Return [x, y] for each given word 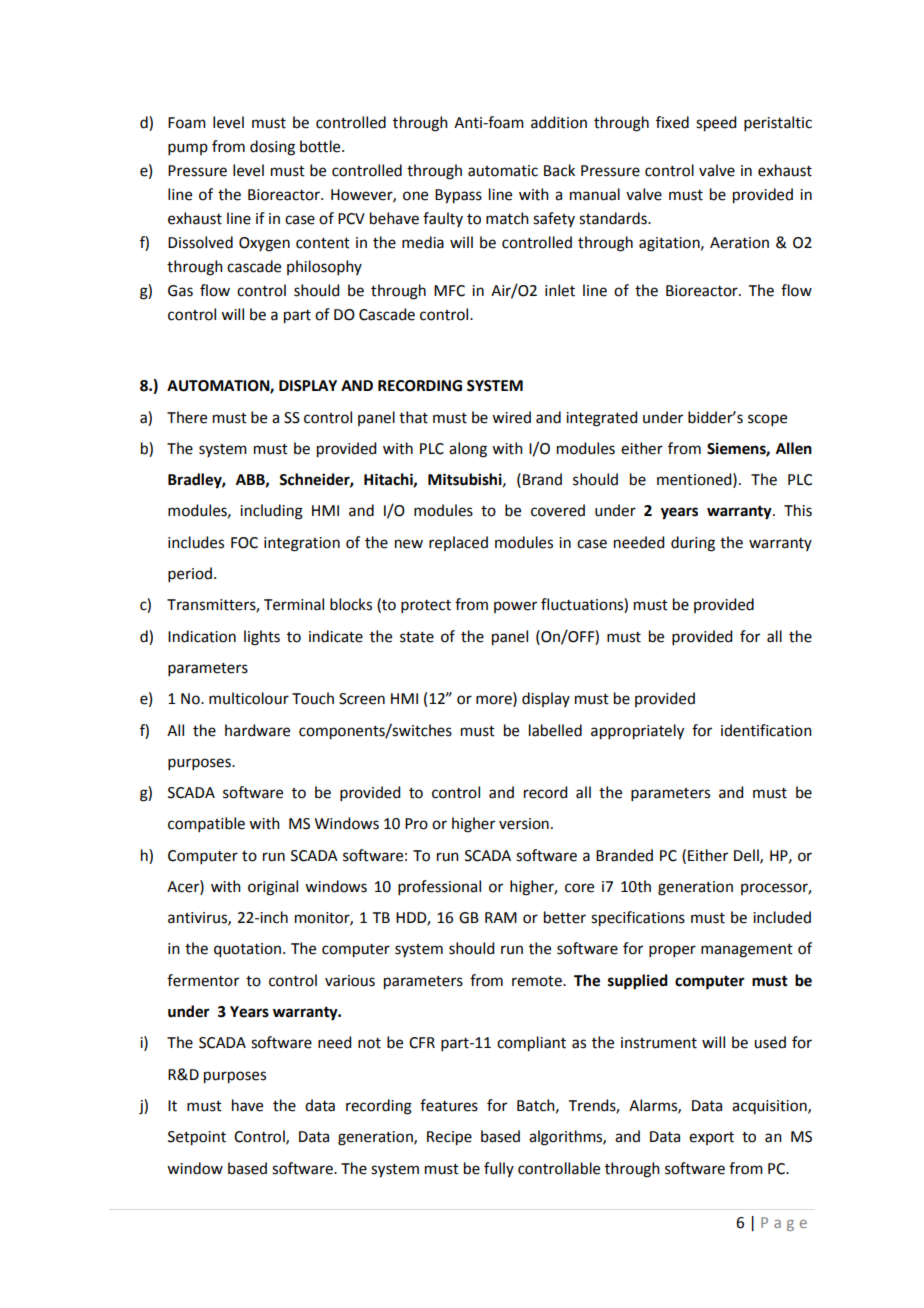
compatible [206, 824]
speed [716, 124]
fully [499, 1169]
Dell [747, 856]
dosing [272, 148]
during [693, 544]
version [524, 824]
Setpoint [197, 1138]
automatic [503, 171]
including [271, 512]
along [468, 450]
